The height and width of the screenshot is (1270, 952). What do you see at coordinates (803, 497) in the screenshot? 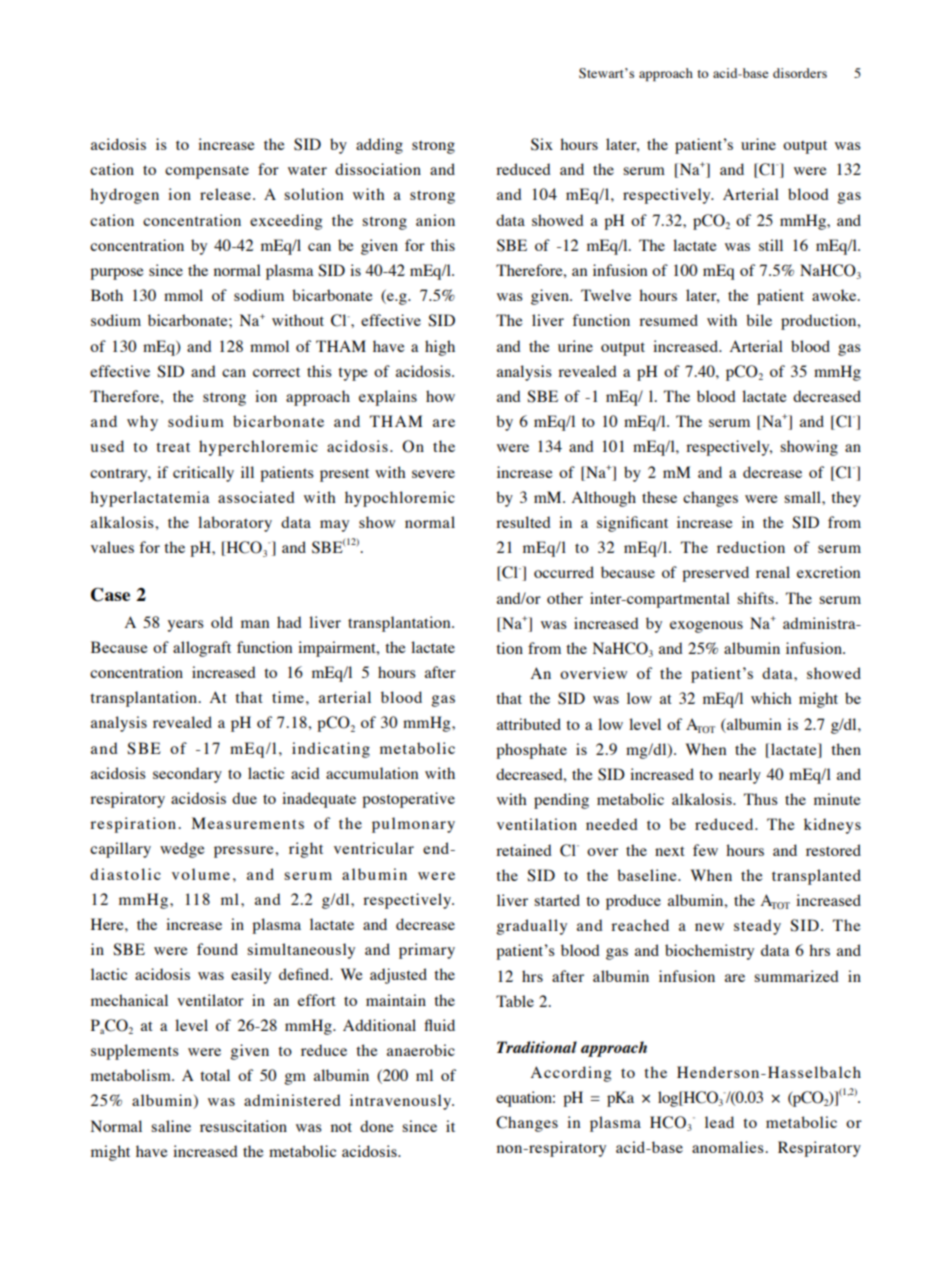
I see `small` at bounding box center [803, 497].
